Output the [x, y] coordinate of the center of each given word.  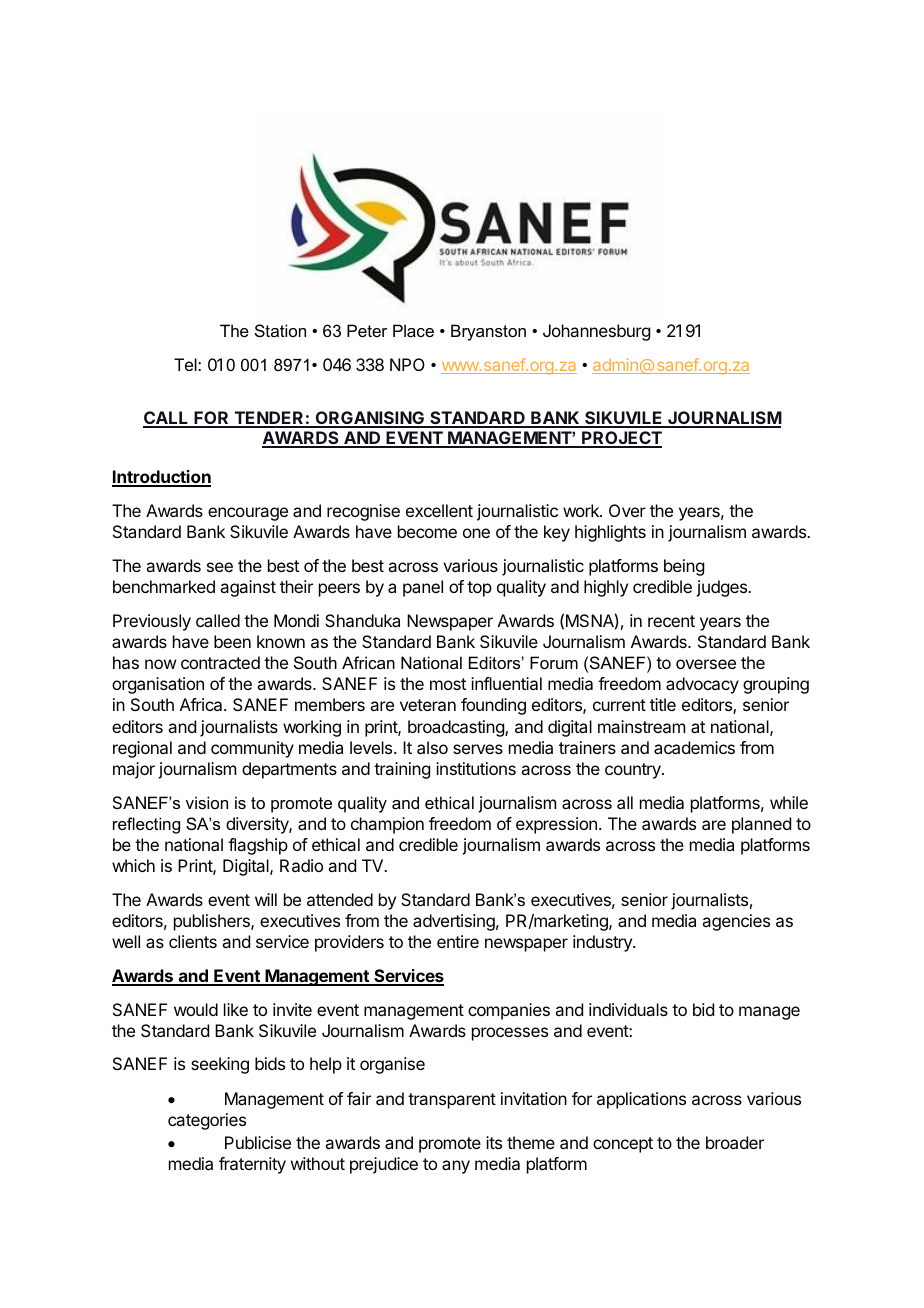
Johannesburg [596, 332]
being [684, 567]
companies [509, 1011]
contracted [220, 662]
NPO [407, 364]
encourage [248, 514]
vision [207, 802]
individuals [628, 1009]
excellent [439, 510]
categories [207, 1121]
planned [761, 825]
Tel [186, 364]
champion [387, 825]
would [196, 1009]
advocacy [702, 685]
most [448, 684]
